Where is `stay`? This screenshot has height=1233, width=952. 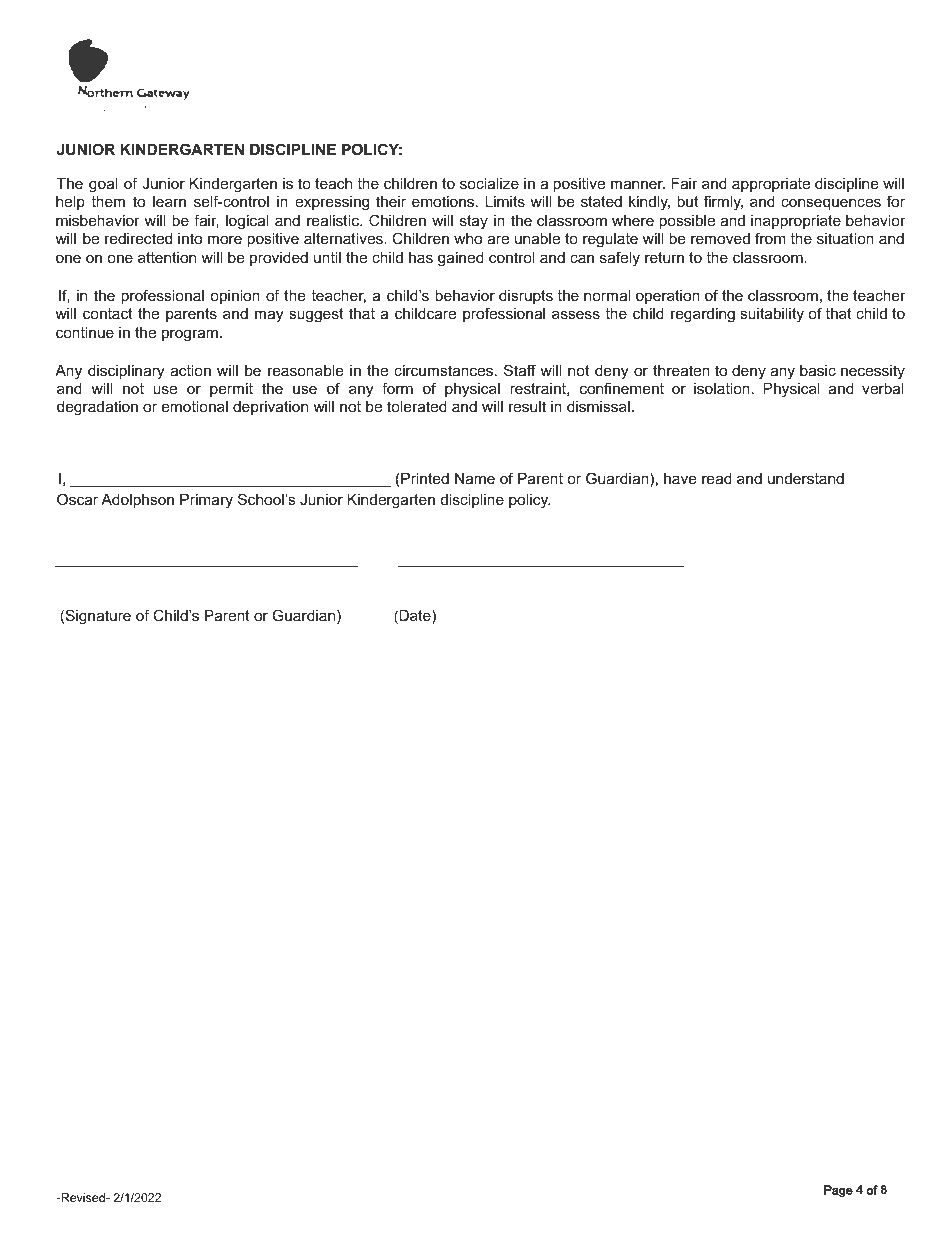
stay is located at coordinates (474, 222).
